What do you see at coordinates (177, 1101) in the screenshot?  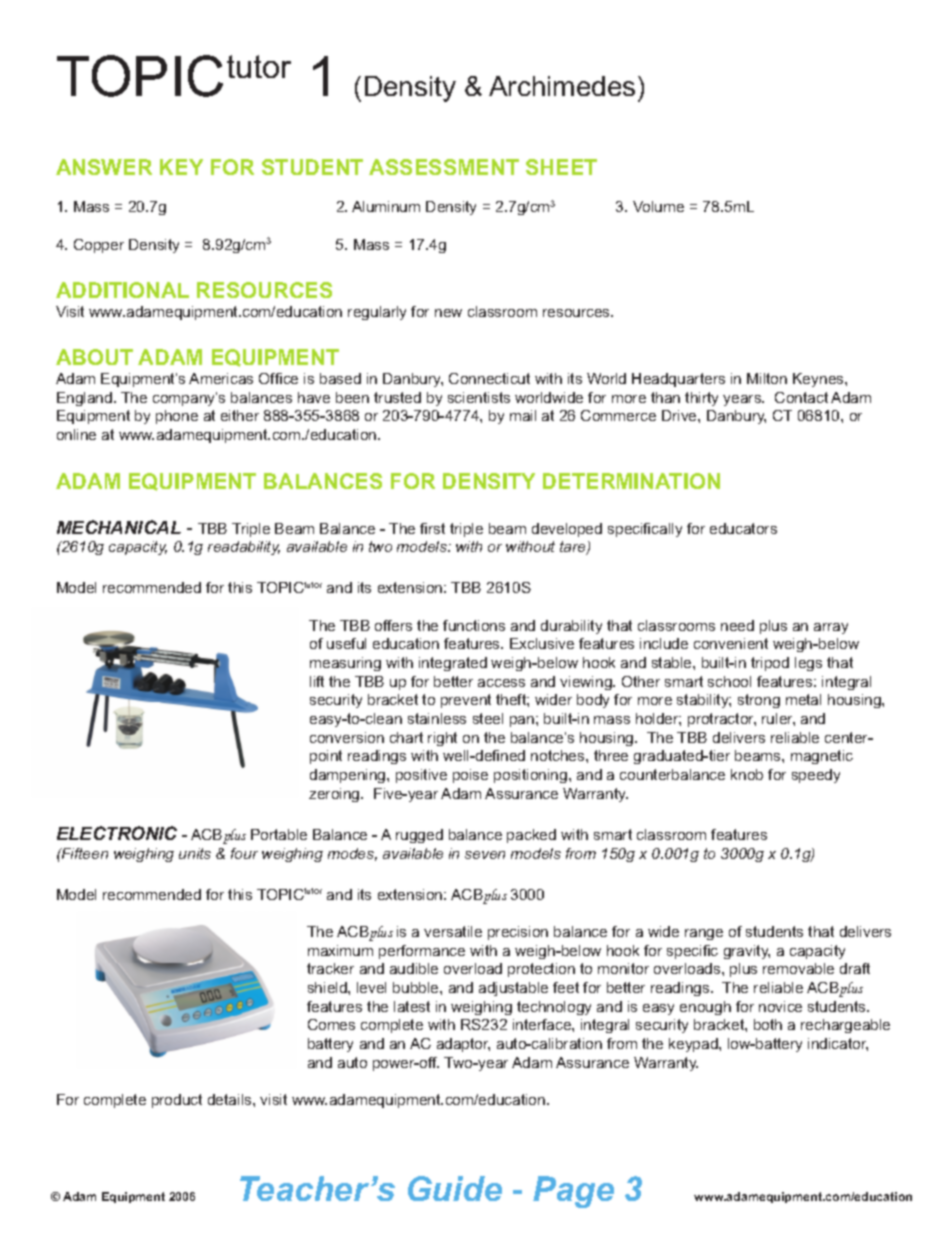 I see `product` at bounding box center [177, 1101].
